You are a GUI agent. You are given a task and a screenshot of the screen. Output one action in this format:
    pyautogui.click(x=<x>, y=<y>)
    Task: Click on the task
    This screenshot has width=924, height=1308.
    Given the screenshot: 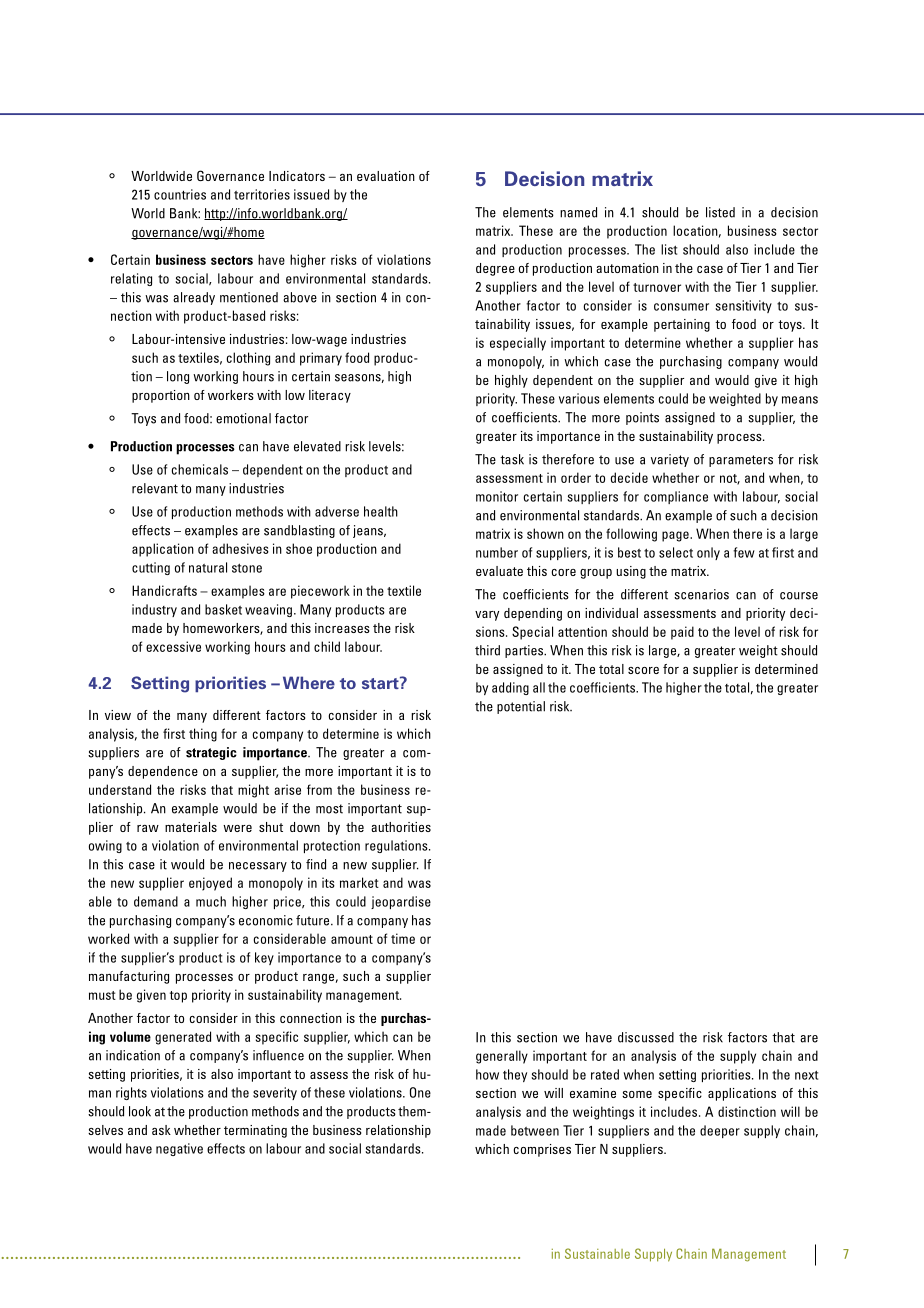 What is the action you would take?
    pyautogui.click(x=512, y=459)
